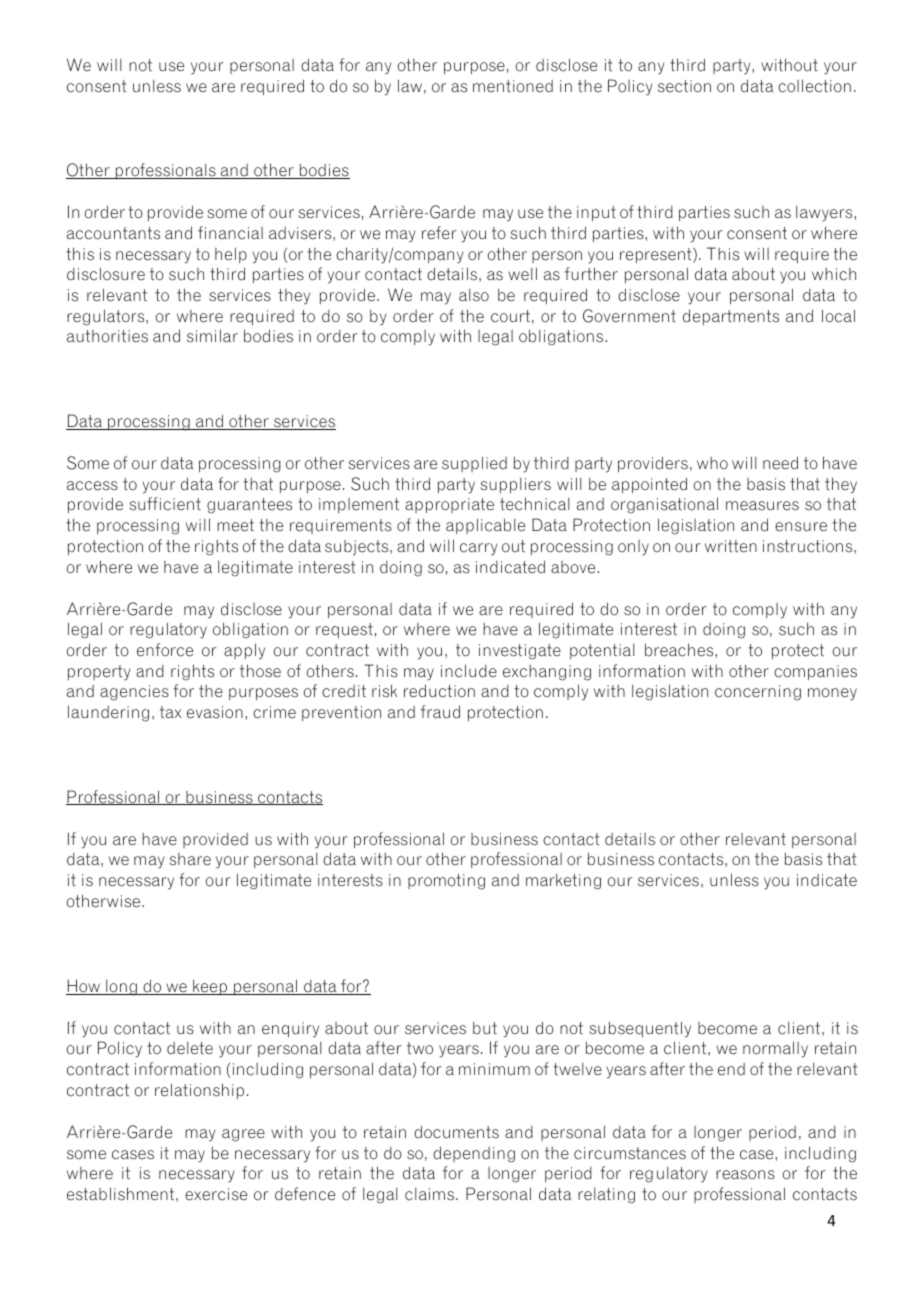 The height and width of the document is (1307, 924). Describe the element at coordinates (684, 86) in the document. I see `section` at that location.
